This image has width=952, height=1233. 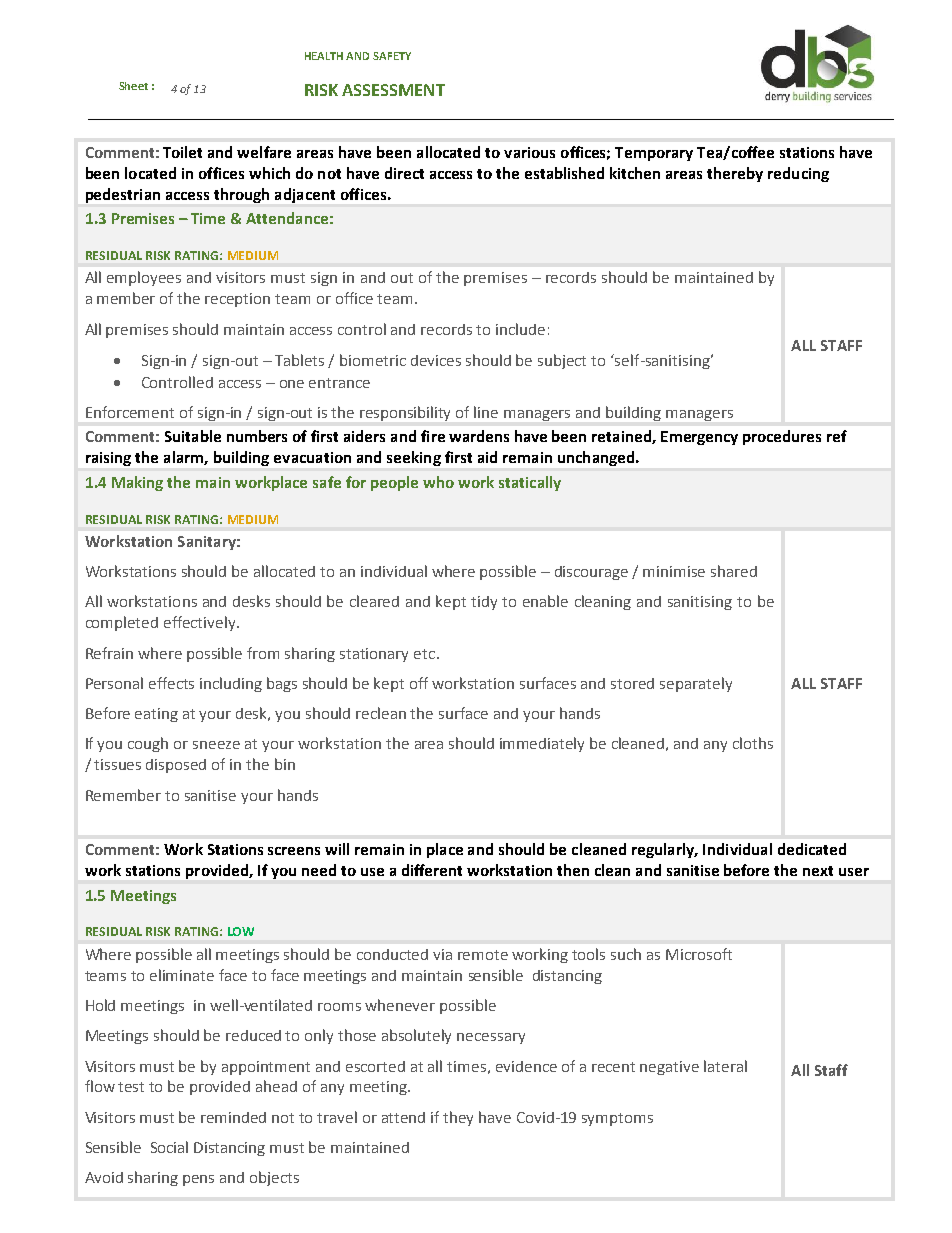 I want to click on Sheet, so click(x=133, y=86).
